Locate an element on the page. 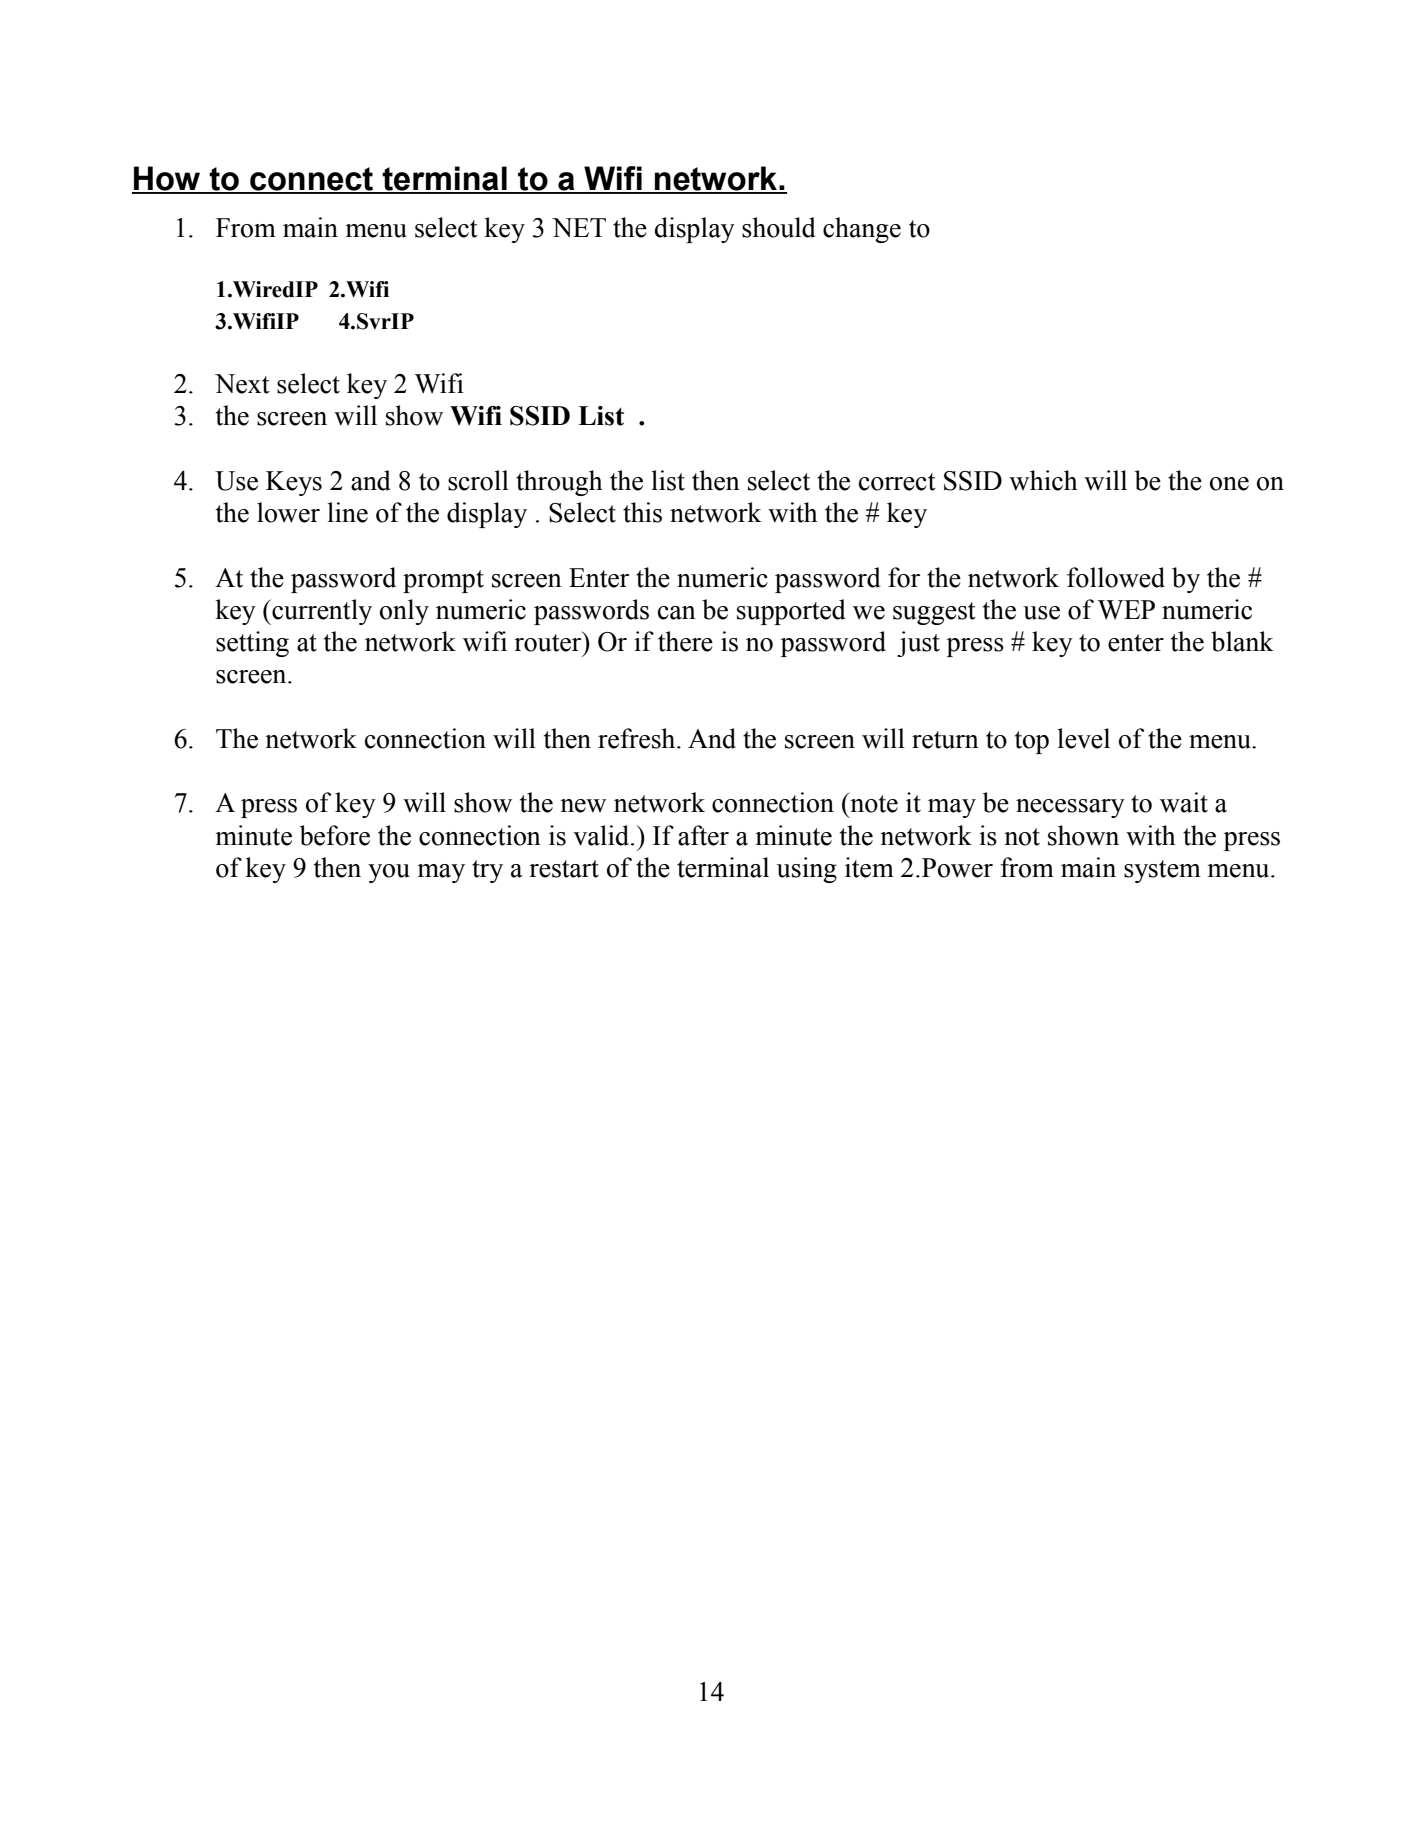 The width and height of the image is (1421, 1839). one is located at coordinates (1229, 484).
